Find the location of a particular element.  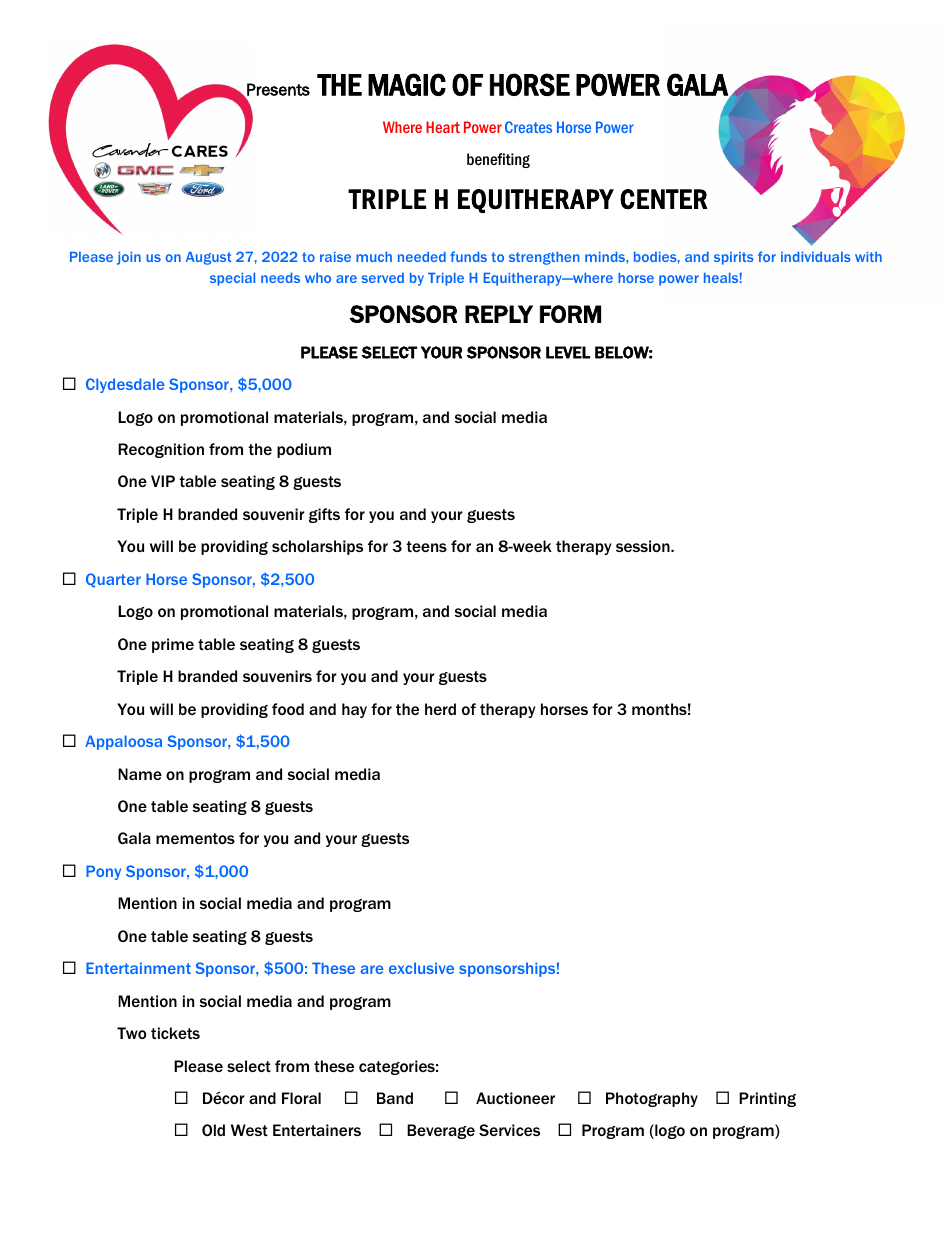

session is located at coordinates (644, 546).
